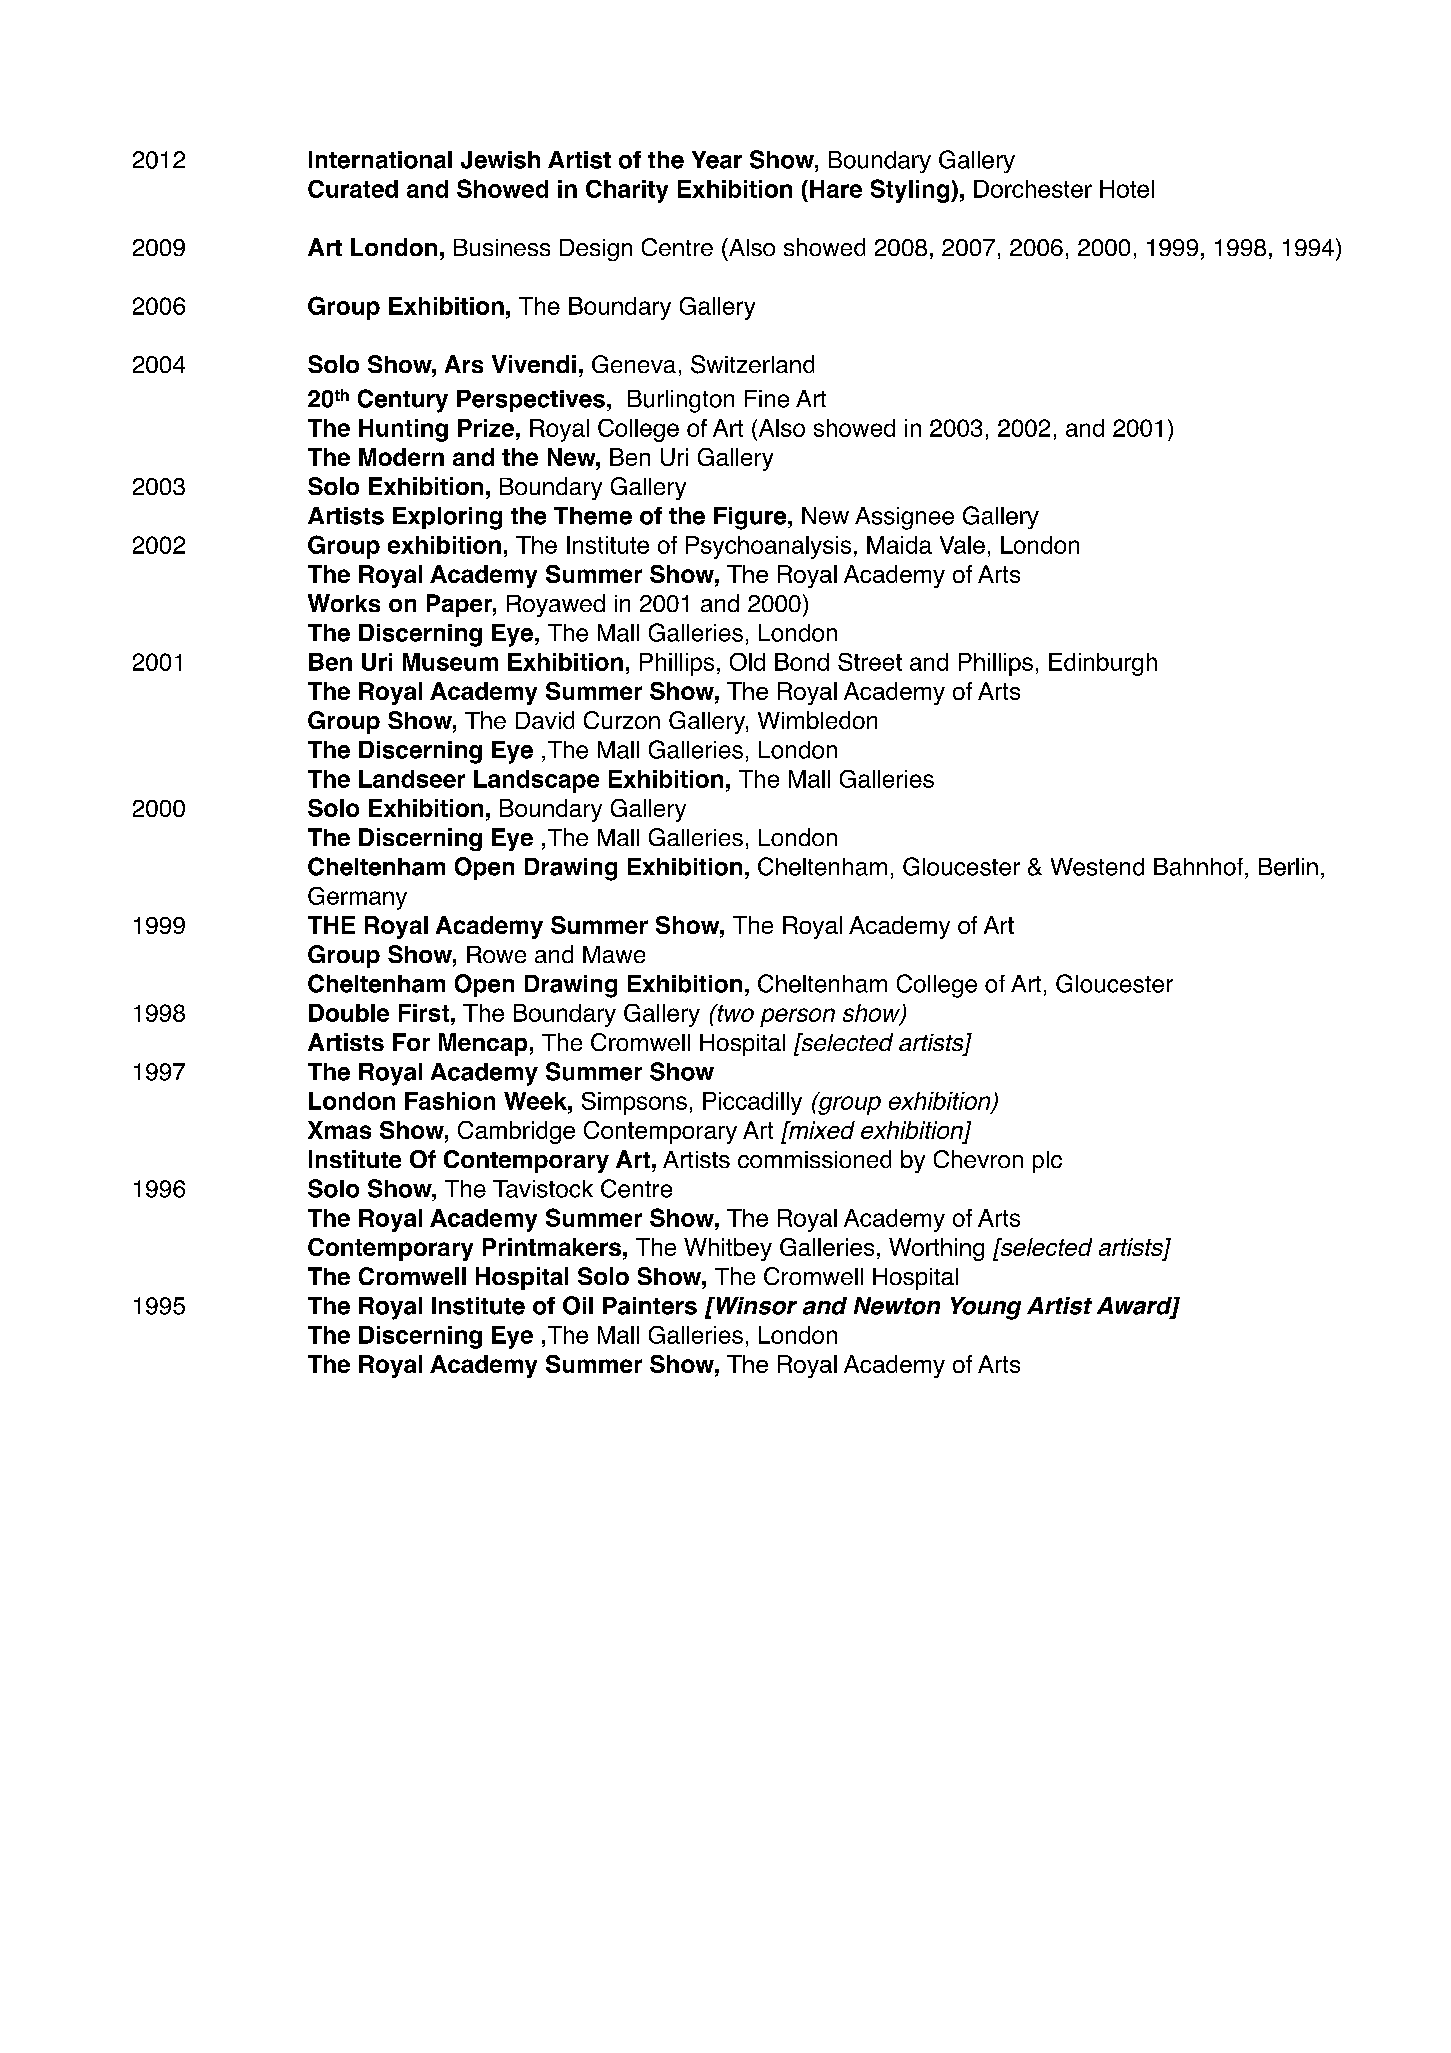 The width and height of the screenshot is (1451, 2053). Describe the element at coordinates (1103, 664) in the screenshot. I see `Edinburgh` at that location.
